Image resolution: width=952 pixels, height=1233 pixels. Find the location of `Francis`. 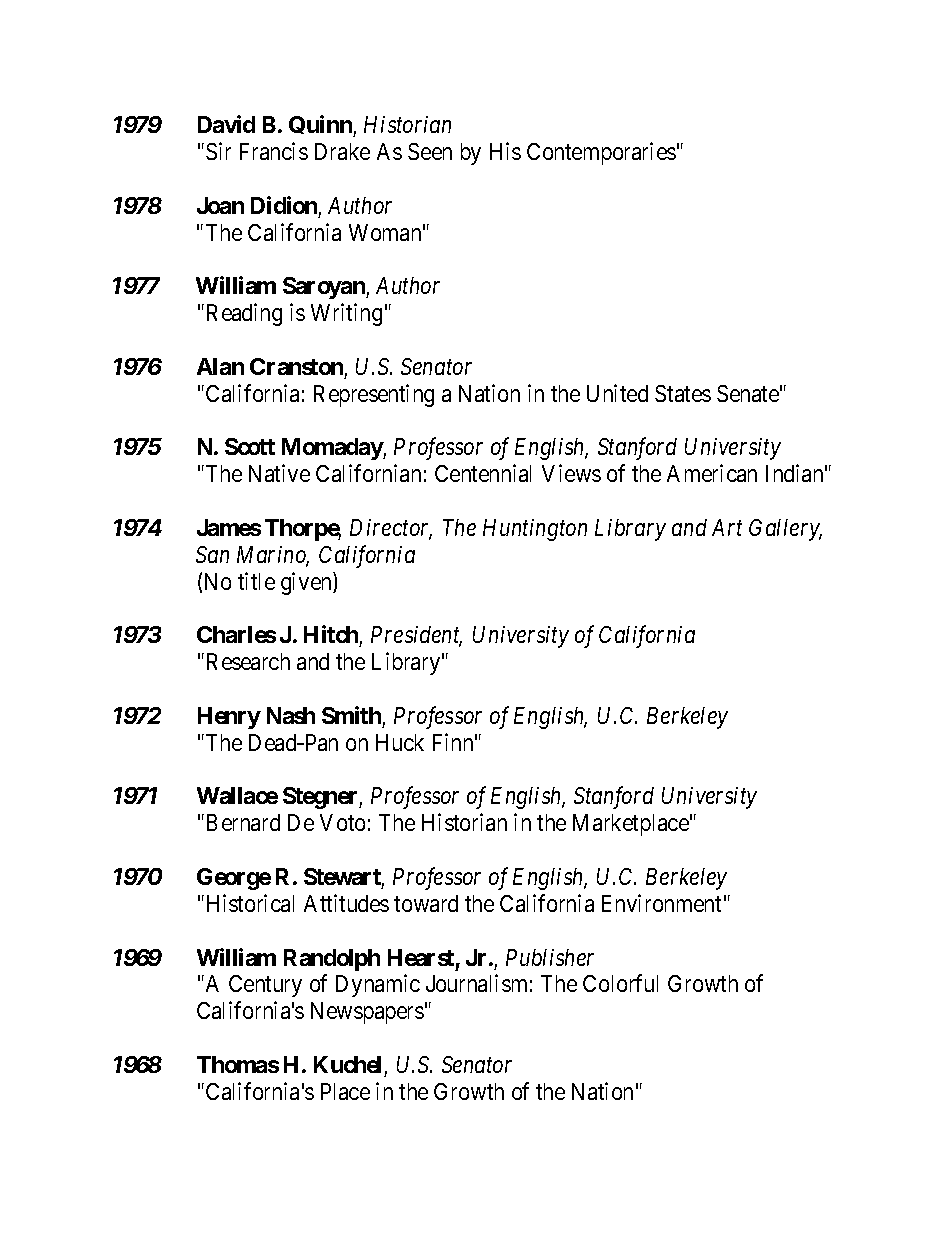

Francis is located at coordinates (274, 151).
